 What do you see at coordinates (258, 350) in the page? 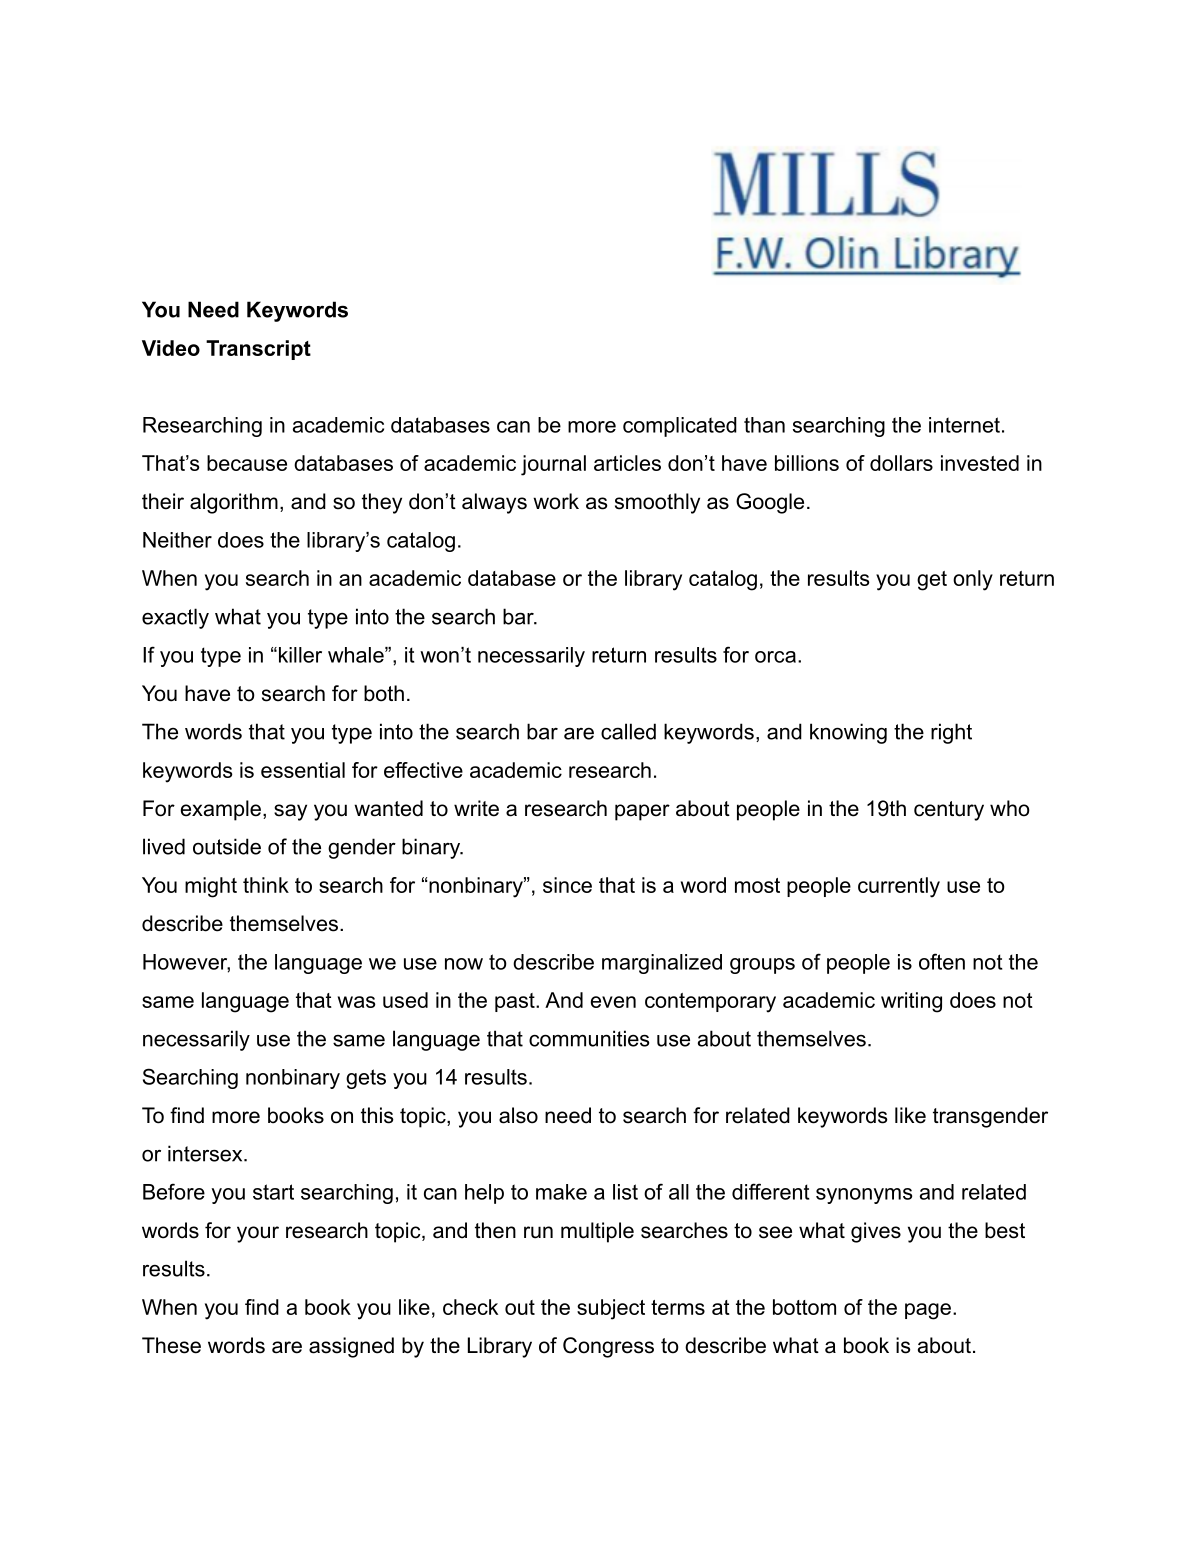
I see `Transcript` at bounding box center [258, 350].
